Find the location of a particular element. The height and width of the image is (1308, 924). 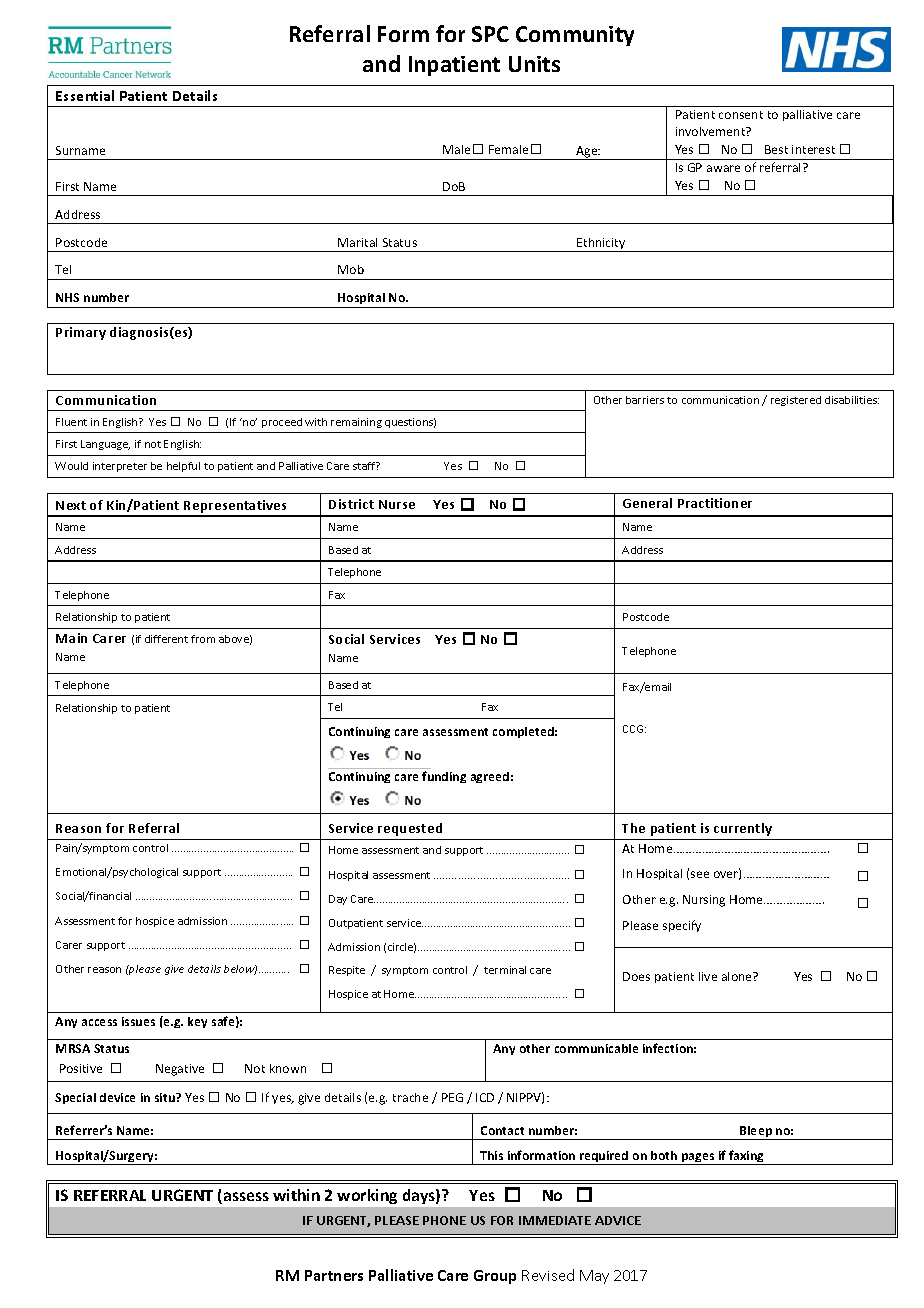

issues is located at coordinates (138, 1021).
